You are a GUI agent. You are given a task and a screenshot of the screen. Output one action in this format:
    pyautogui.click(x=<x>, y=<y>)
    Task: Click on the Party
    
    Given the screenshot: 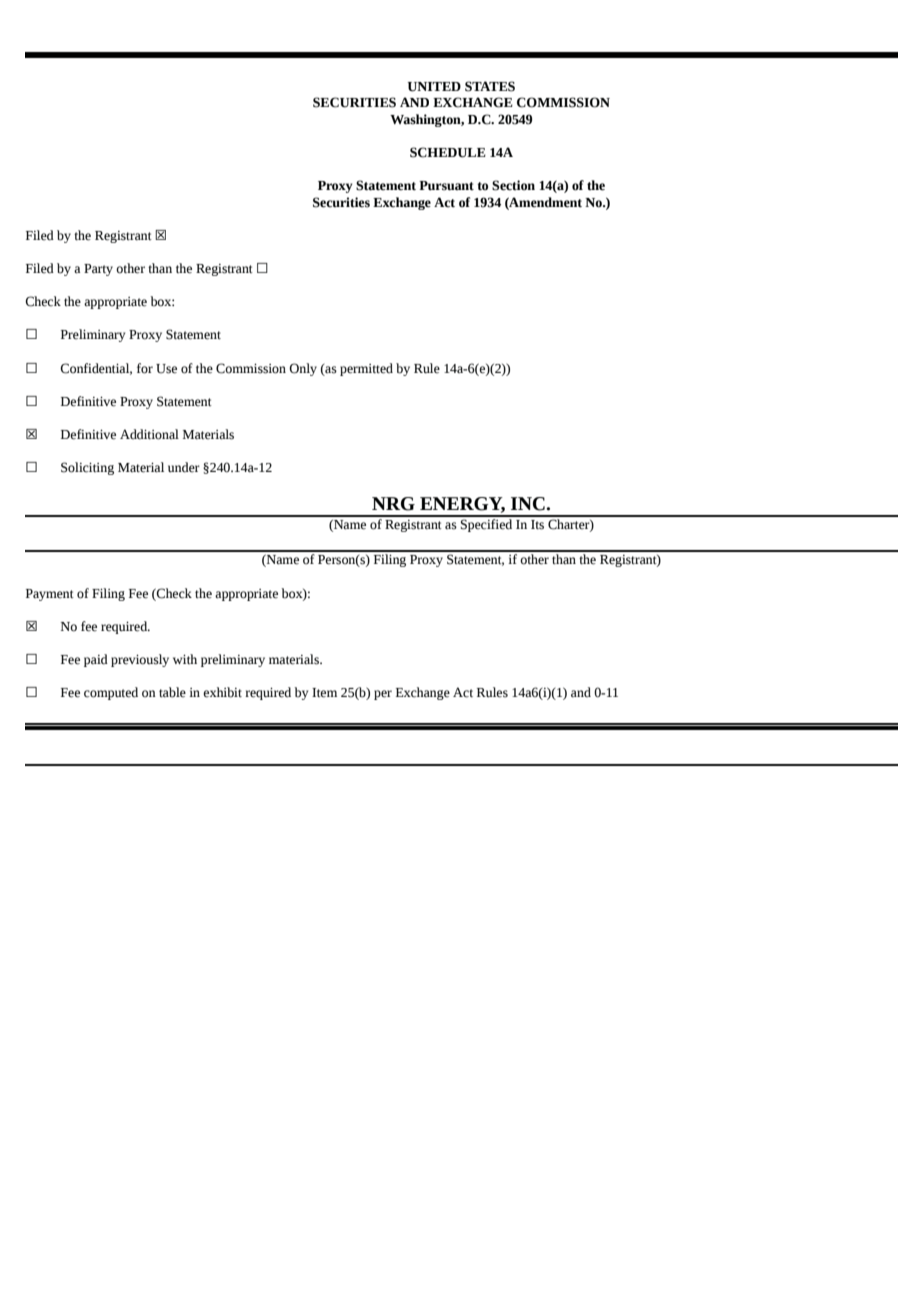 What is the action you would take?
    pyautogui.click(x=98, y=270)
